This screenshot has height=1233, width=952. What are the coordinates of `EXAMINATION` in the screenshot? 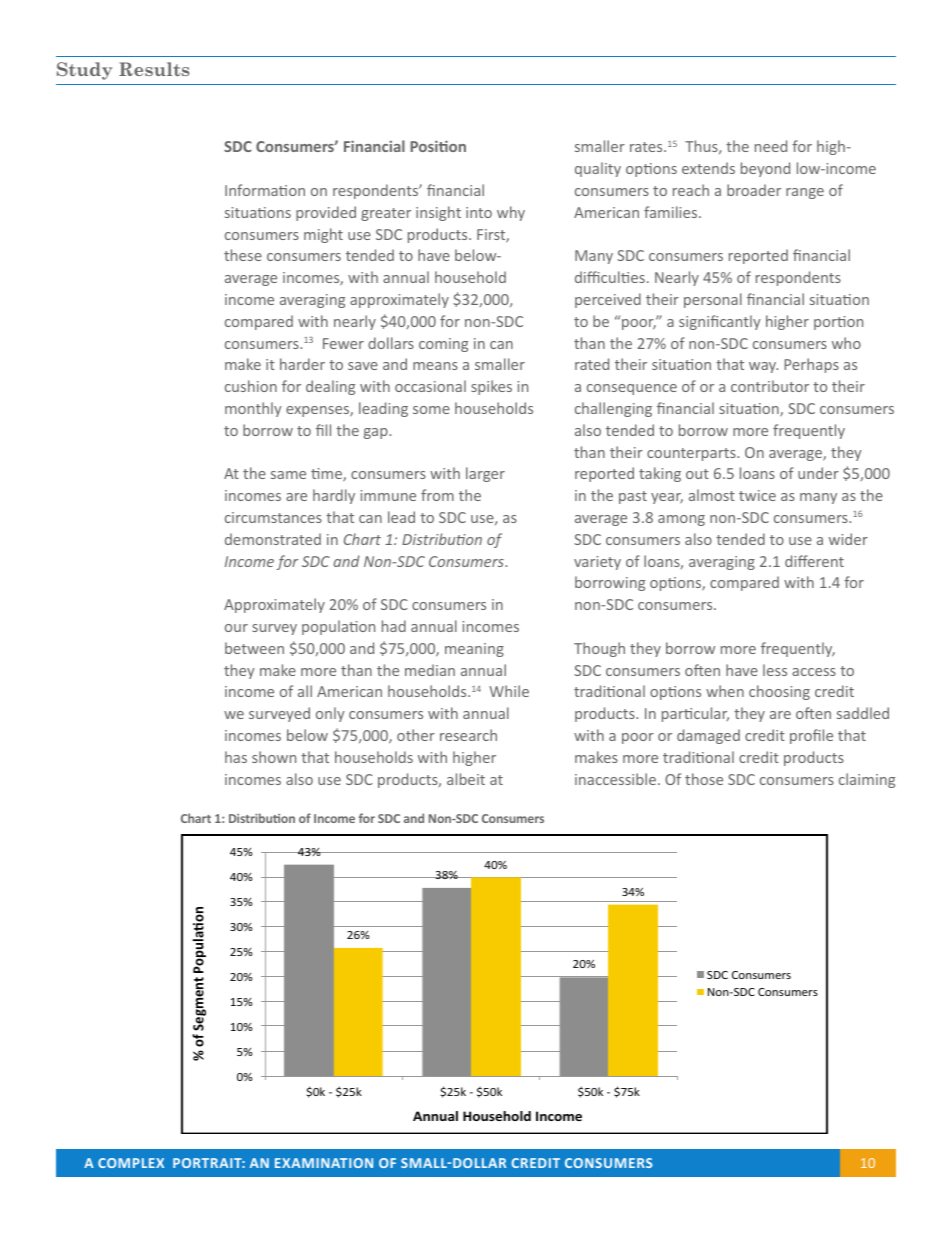 It's located at (324, 1163).
